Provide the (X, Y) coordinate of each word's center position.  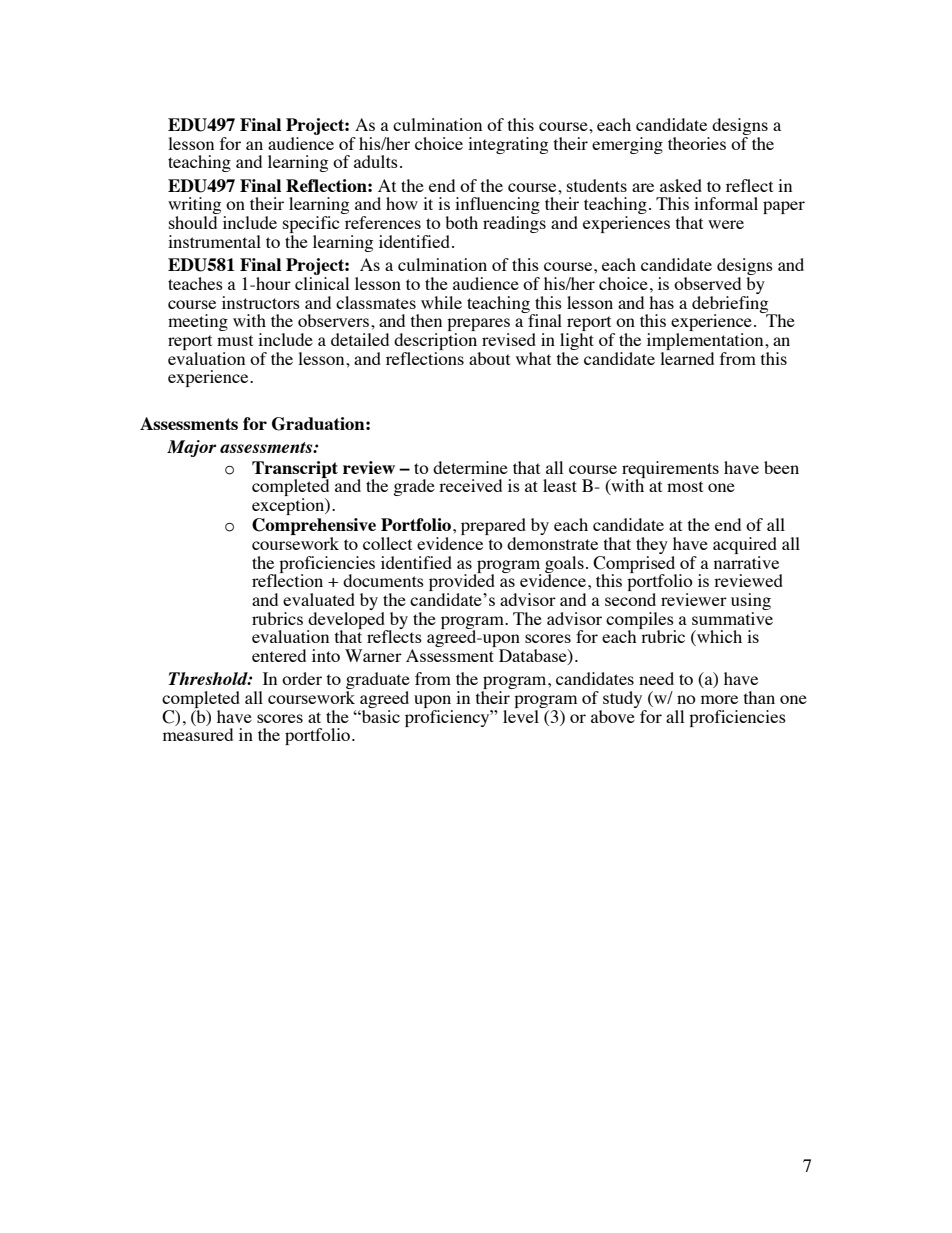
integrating (508, 145)
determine (470, 467)
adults (376, 161)
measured (198, 734)
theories (697, 143)
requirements (670, 470)
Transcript (295, 470)
